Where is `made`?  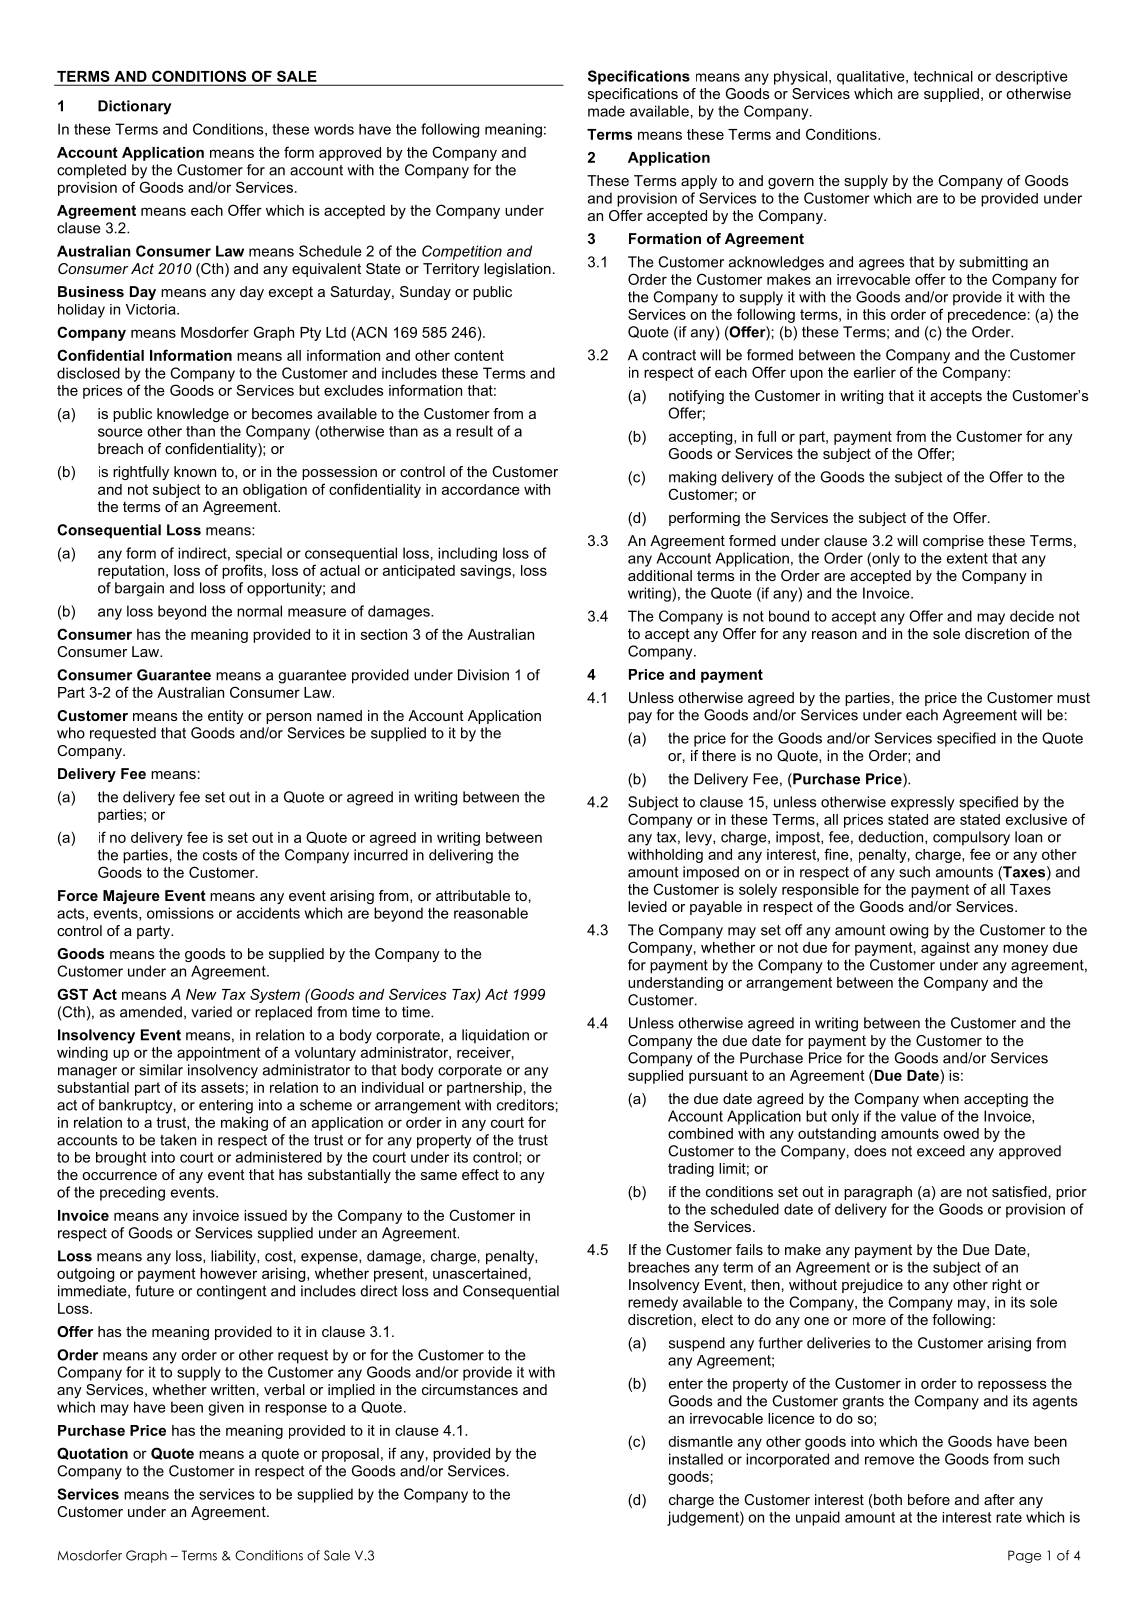
made is located at coordinates (606, 111).
